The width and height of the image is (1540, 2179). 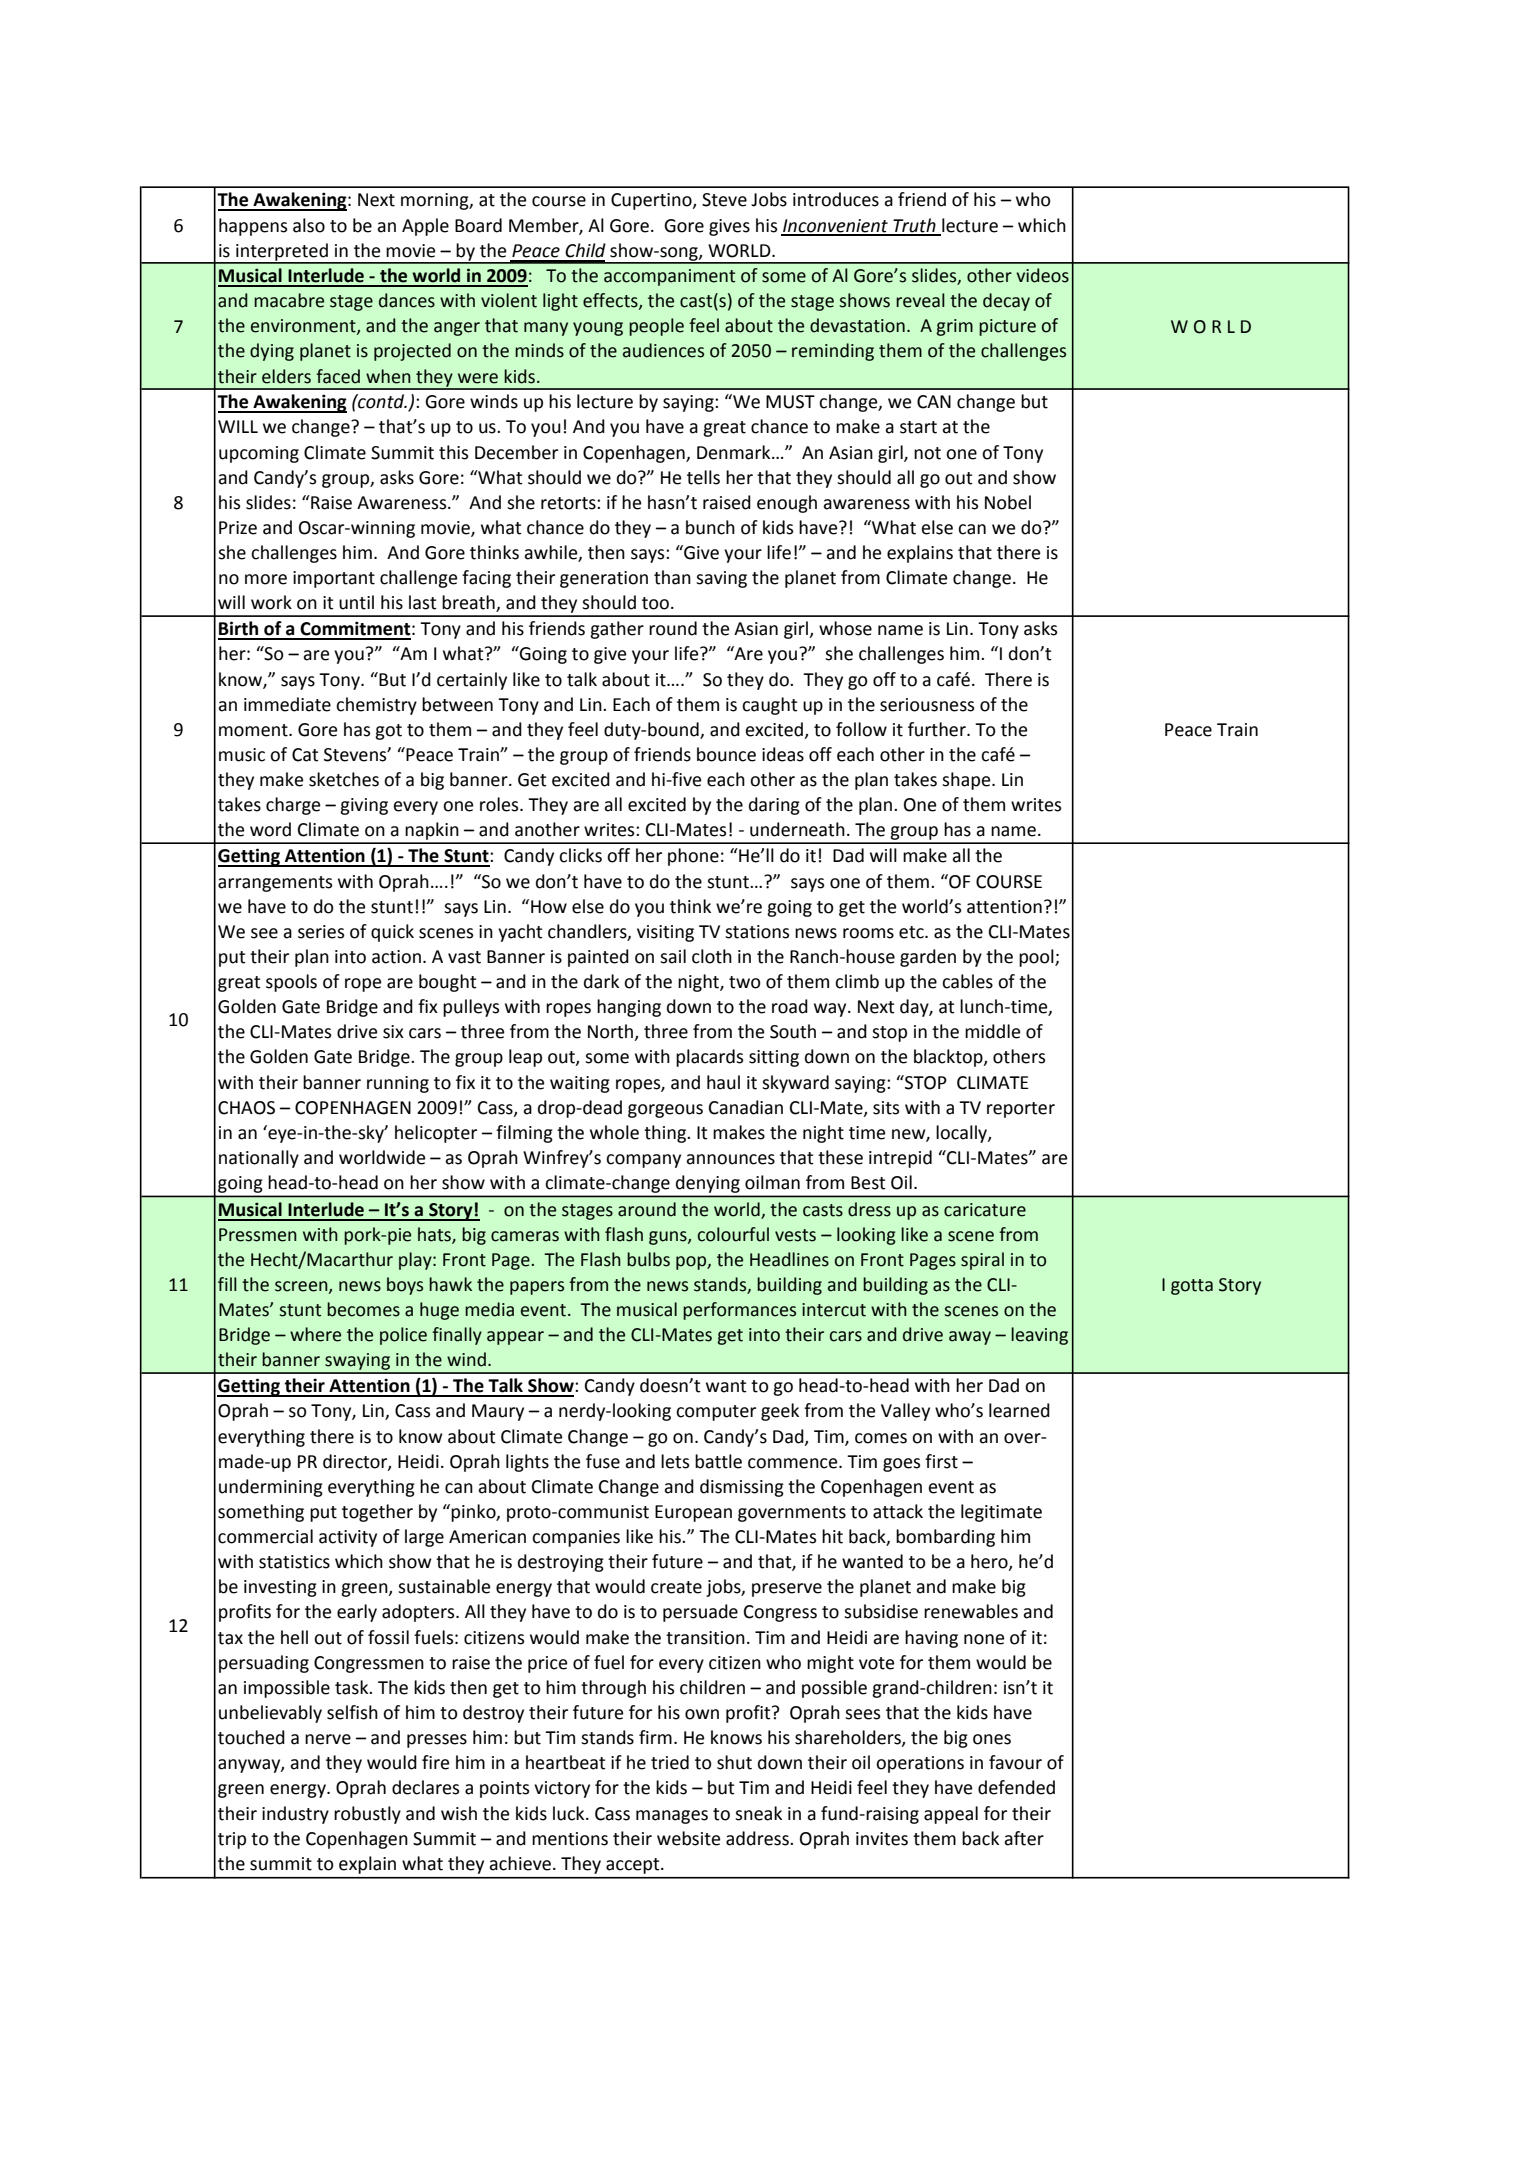 What do you see at coordinates (393, 1032) in the image?
I see `six` at bounding box center [393, 1032].
